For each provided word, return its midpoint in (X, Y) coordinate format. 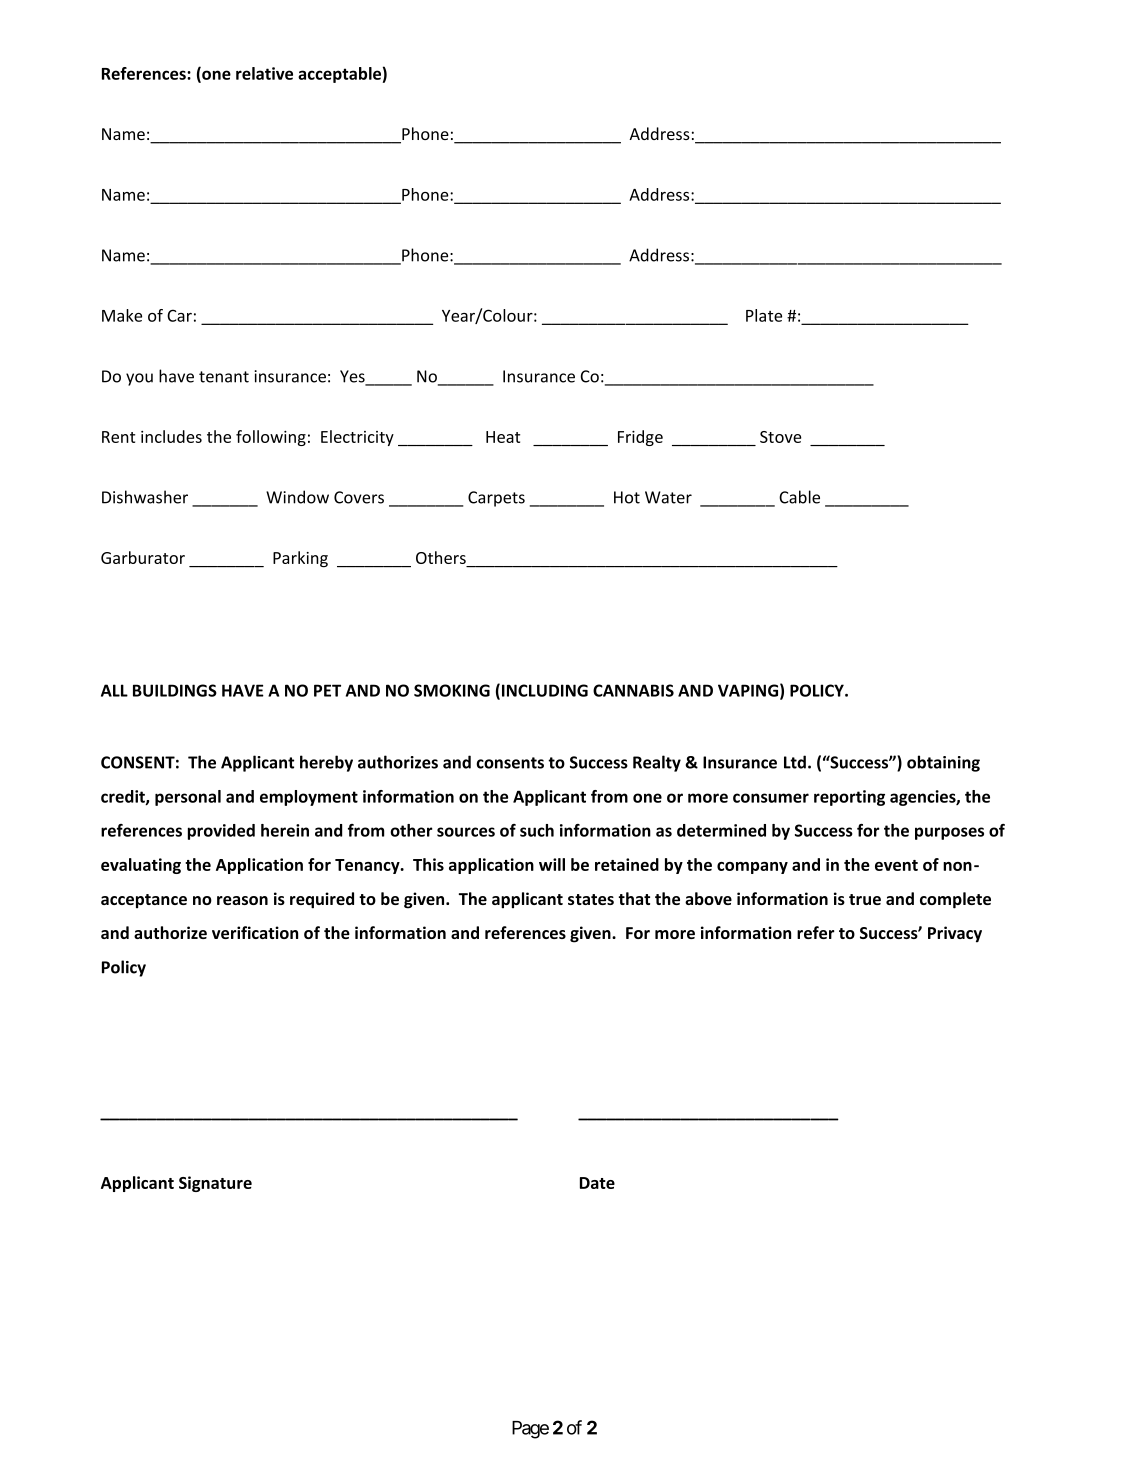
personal (188, 798)
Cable (799, 497)
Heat (503, 437)
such (537, 830)
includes (171, 436)
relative (264, 73)
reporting (849, 798)
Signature (215, 1184)
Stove (781, 437)
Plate (764, 315)
